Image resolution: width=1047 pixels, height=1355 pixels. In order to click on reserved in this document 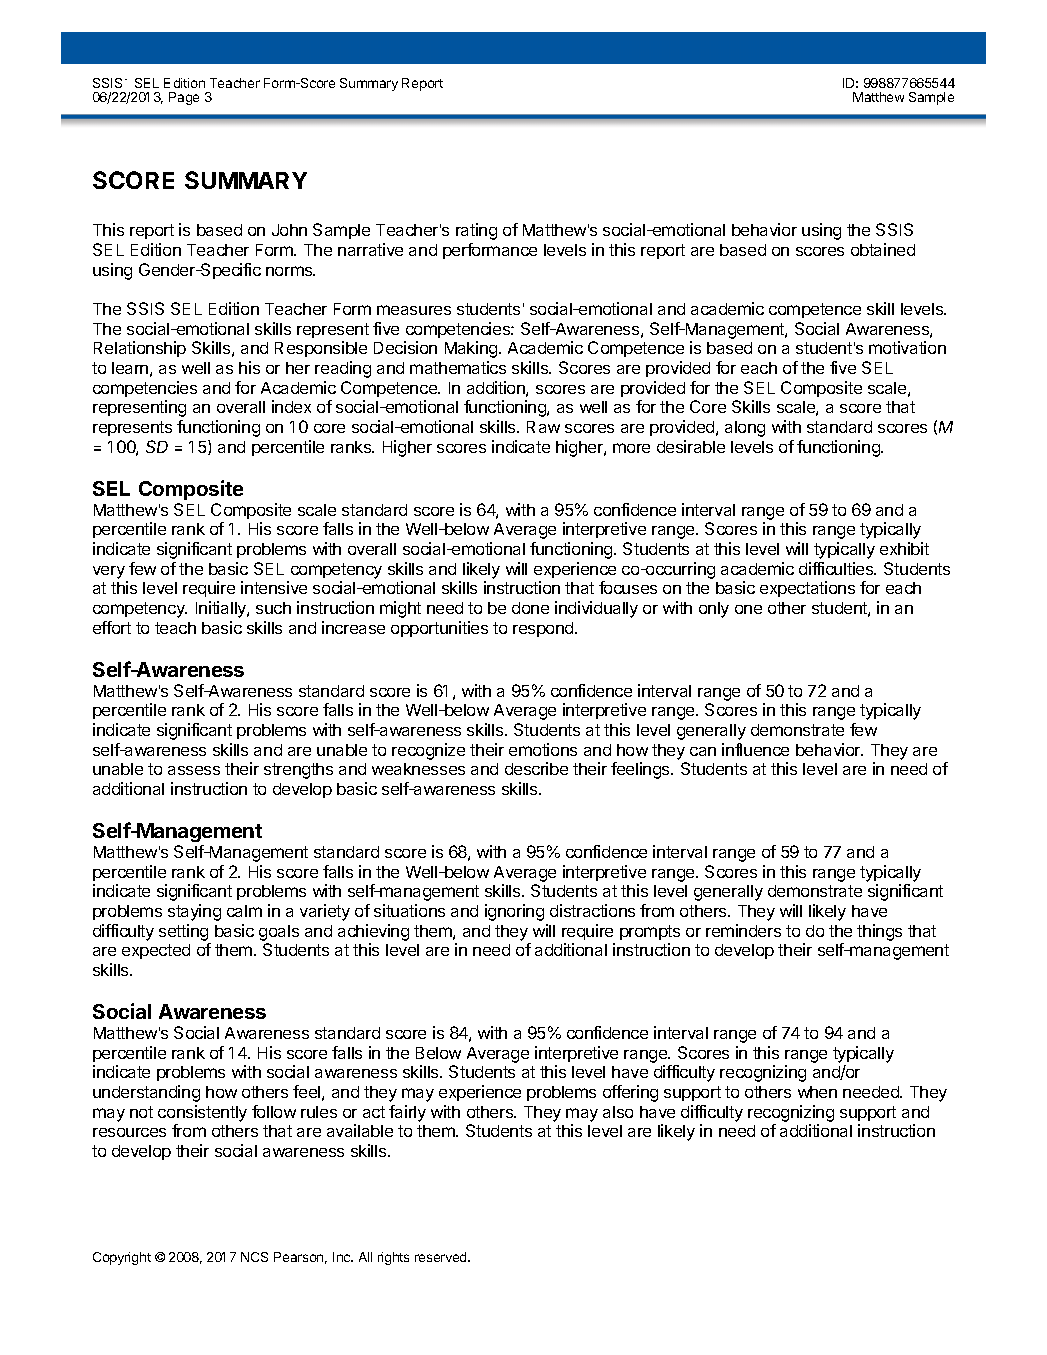, I will do `click(442, 1257)`.
